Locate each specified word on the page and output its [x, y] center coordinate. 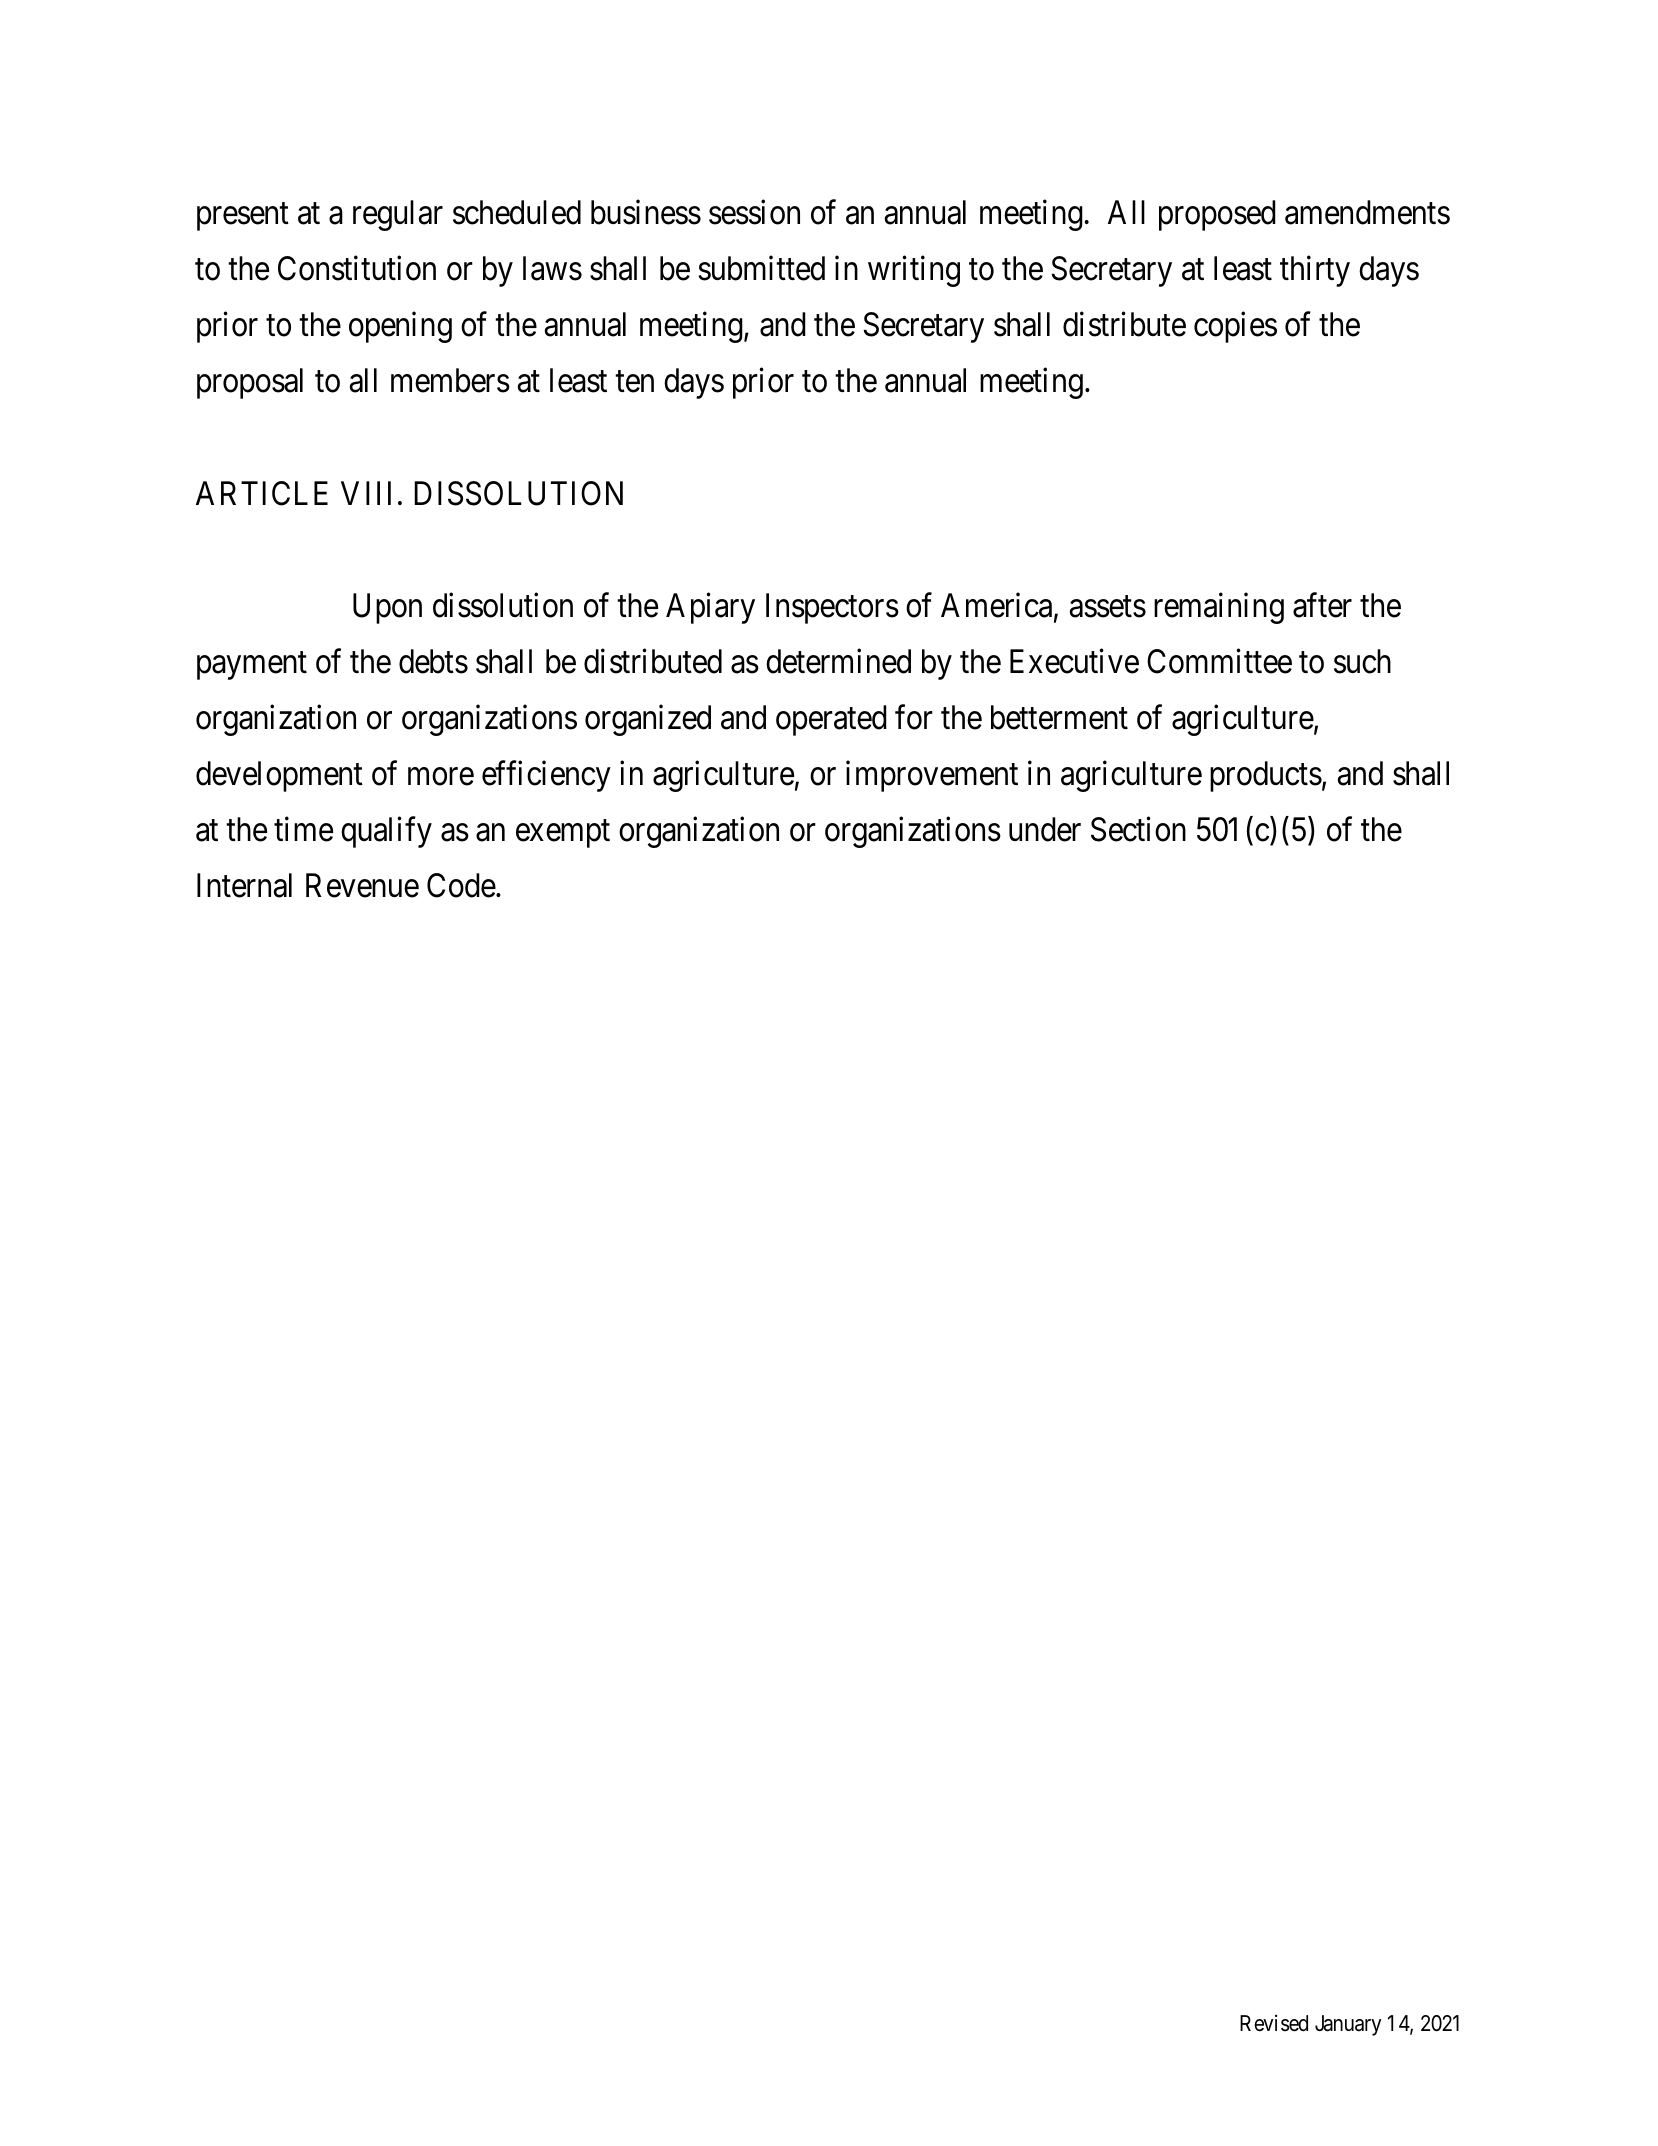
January [1348, 2025]
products [1266, 776]
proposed [1217, 215]
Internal [244, 885]
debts [433, 661]
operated [831, 720]
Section [1138, 829]
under [1045, 829]
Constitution [357, 268]
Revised [1274, 2023]
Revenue [362, 886]
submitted [761, 268]
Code [461, 885]
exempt [563, 834]
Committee [1219, 661]
